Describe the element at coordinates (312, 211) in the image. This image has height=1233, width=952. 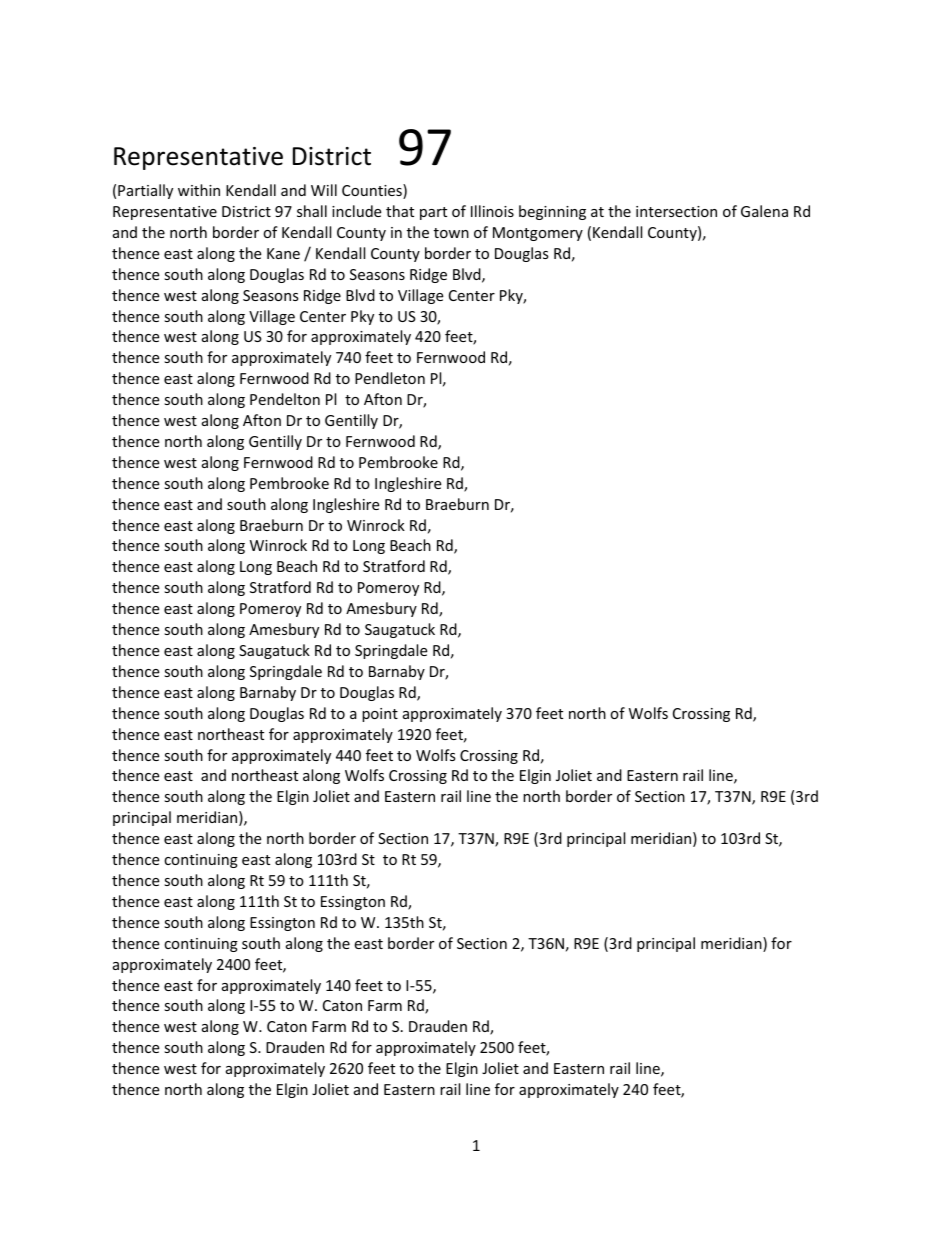
I see `shall` at that location.
